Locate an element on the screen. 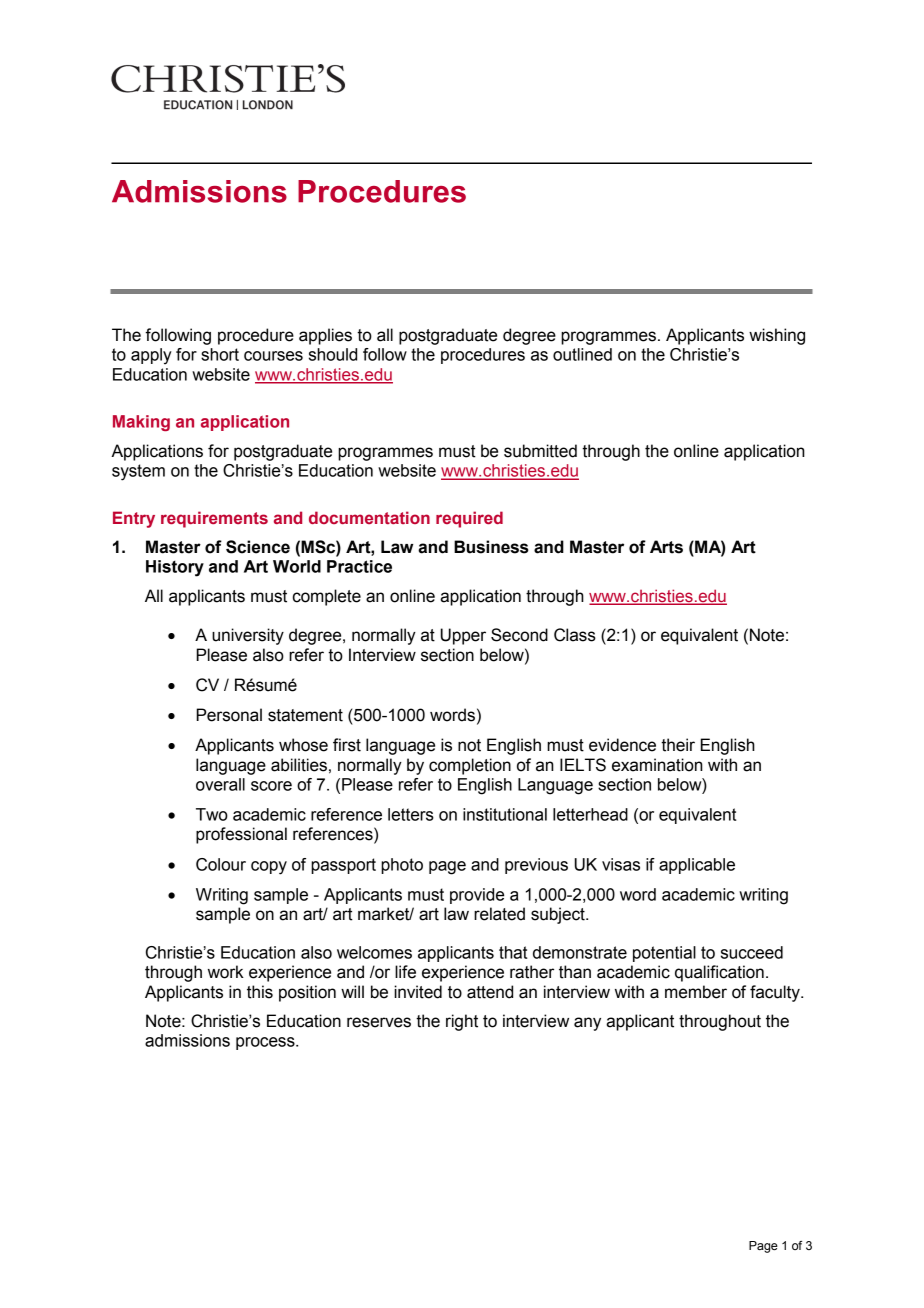 The height and width of the screenshot is (1308, 924). member is located at coordinates (696, 992).
